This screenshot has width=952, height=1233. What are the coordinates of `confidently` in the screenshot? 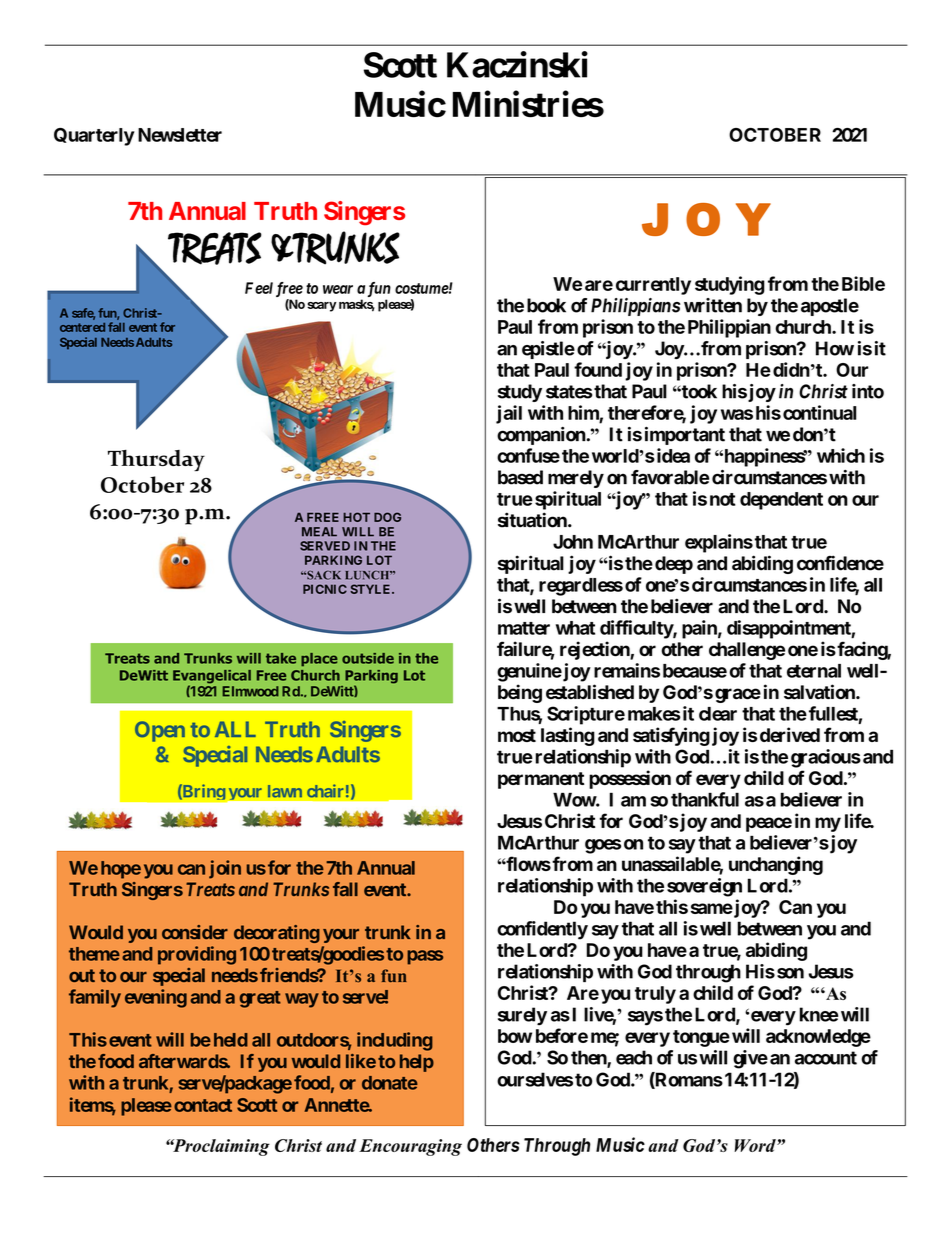 It's located at (542, 930).
